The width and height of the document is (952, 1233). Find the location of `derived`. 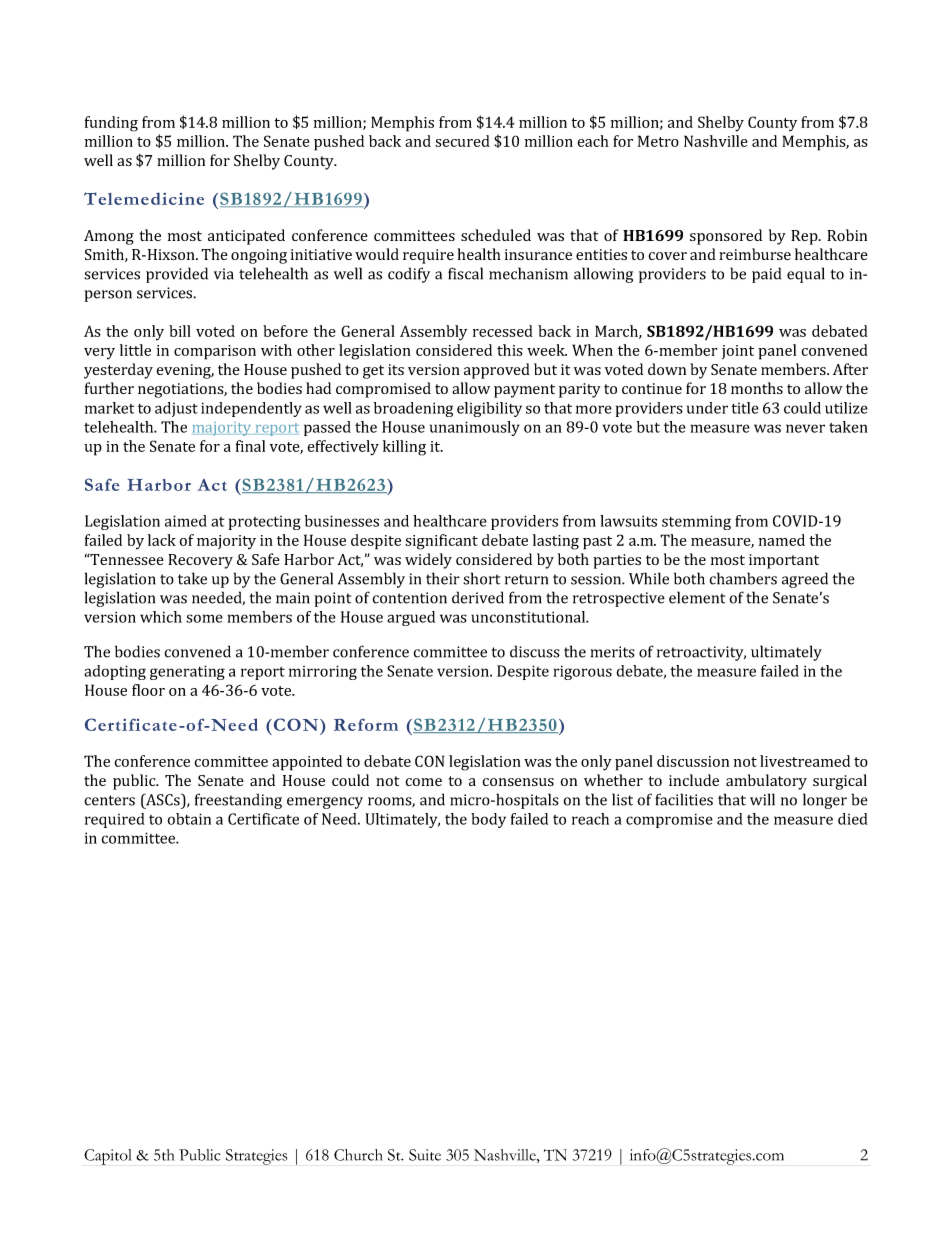

derived is located at coordinates (478, 597).
